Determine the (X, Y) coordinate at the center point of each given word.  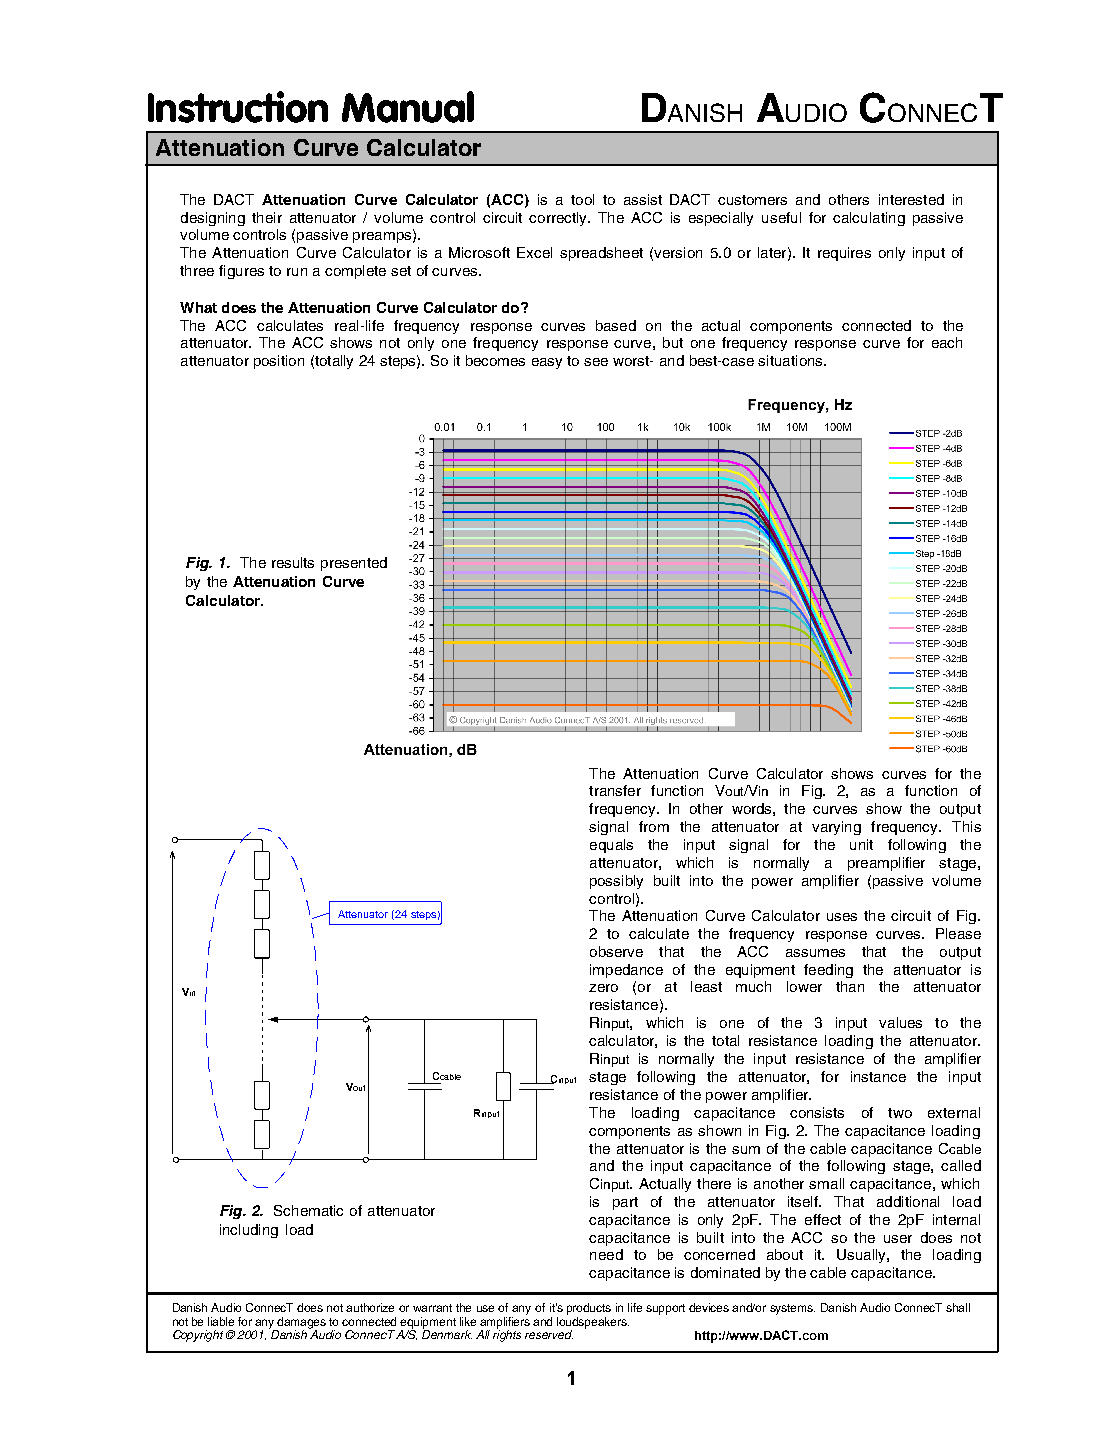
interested (911, 199)
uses (842, 917)
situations (791, 360)
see (596, 362)
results (293, 562)
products (589, 1309)
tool (582, 199)
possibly (616, 882)
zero (603, 988)
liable (221, 1321)
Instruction (238, 107)
